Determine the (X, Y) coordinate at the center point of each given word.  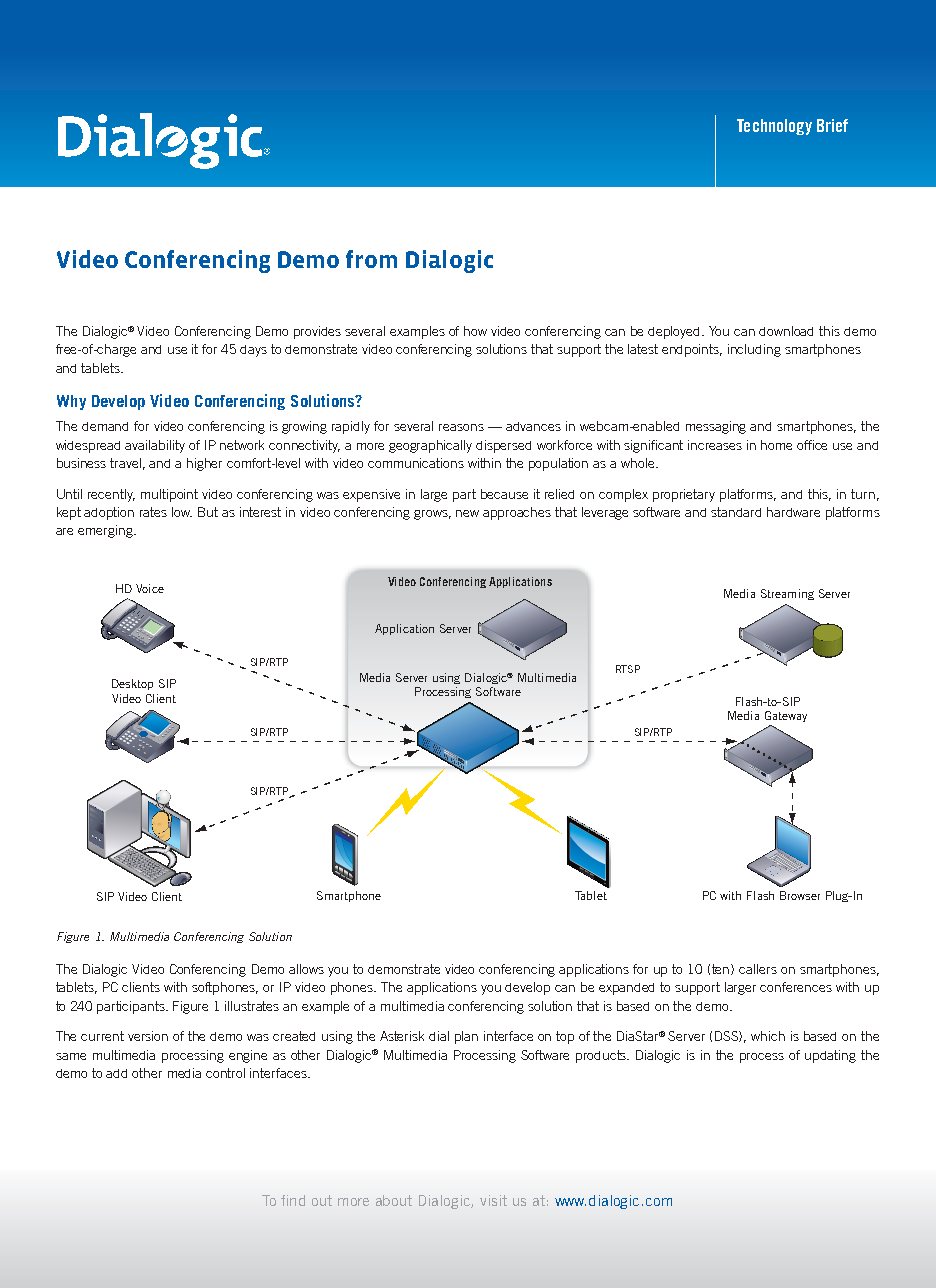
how (475, 331)
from (371, 259)
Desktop (132, 684)
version (148, 1036)
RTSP (628, 669)
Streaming (787, 594)
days (253, 351)
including (754, 350)
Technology (774, 127)
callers (758, 969)
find (293, 1200)
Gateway (786, 716)
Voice (150, 588)
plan (466, 1037)
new (467, 513)
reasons (461, 427)
